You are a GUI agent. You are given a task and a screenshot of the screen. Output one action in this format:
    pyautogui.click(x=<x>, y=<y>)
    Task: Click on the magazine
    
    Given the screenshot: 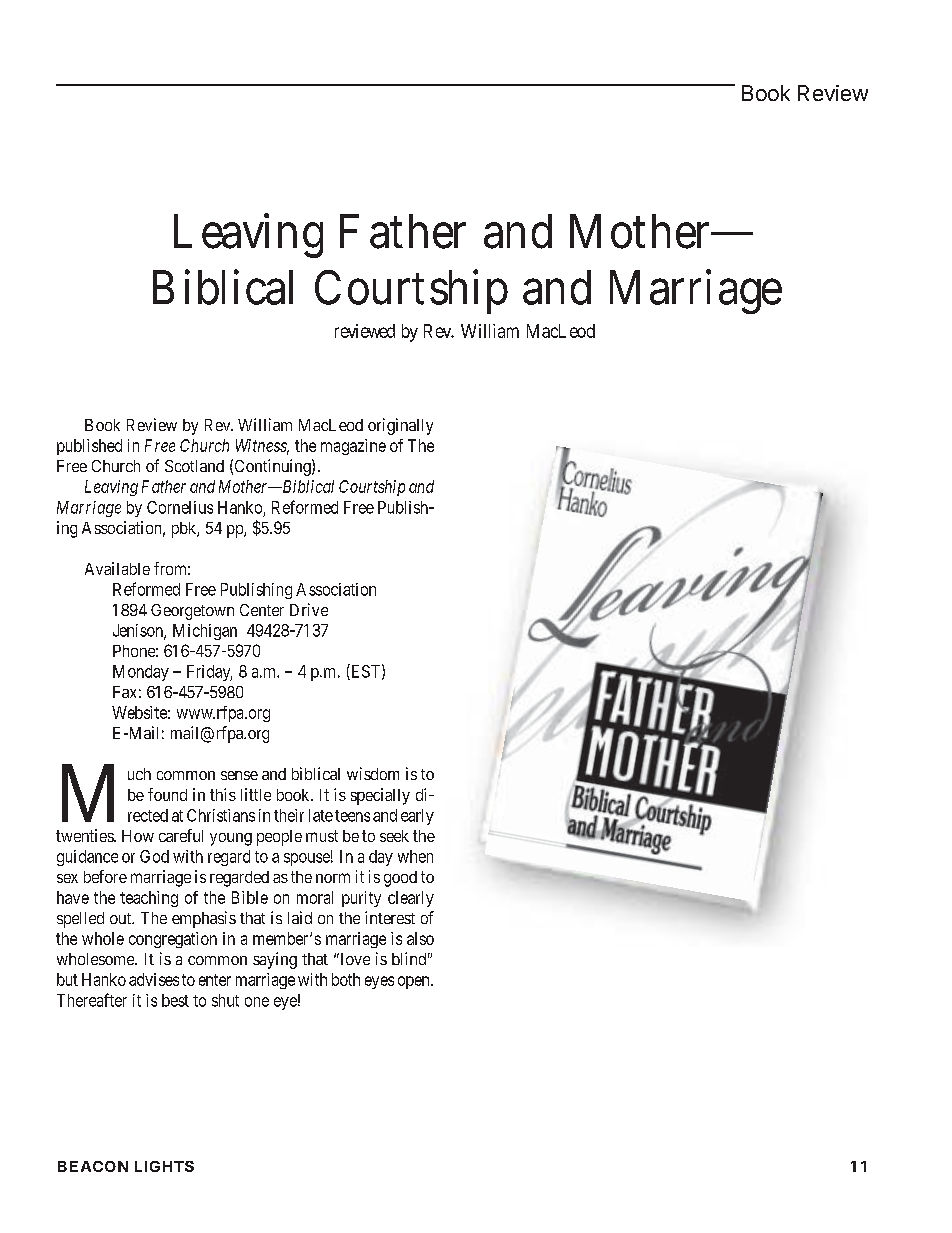 What is the action you would take?
    pyautogui.click(x=353, y=447)
